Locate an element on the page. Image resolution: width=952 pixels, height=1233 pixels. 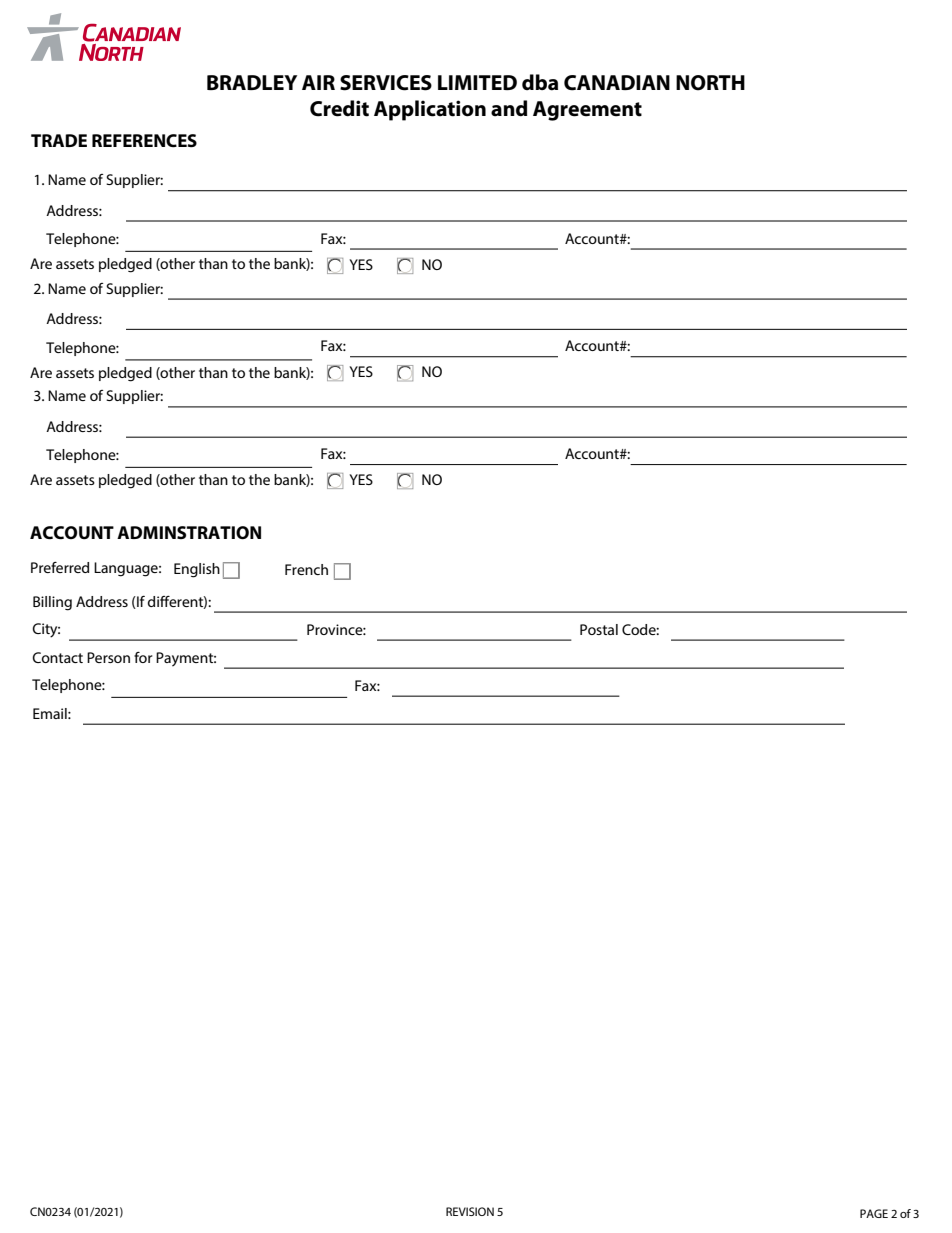
REFERENCES is located at coordinates (144, 141).
